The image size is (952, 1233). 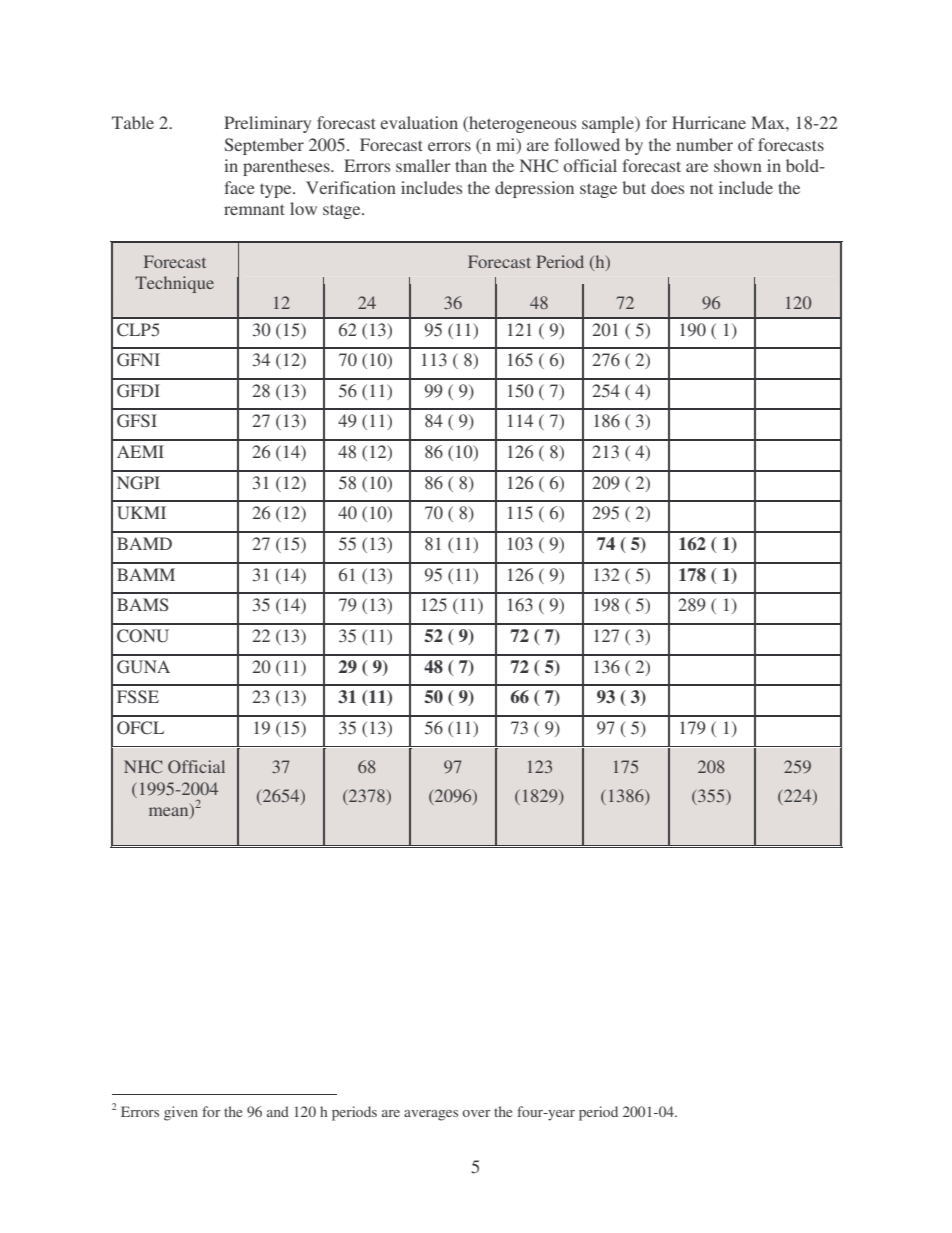 I want to click on not, so click(x=701, y=189).
